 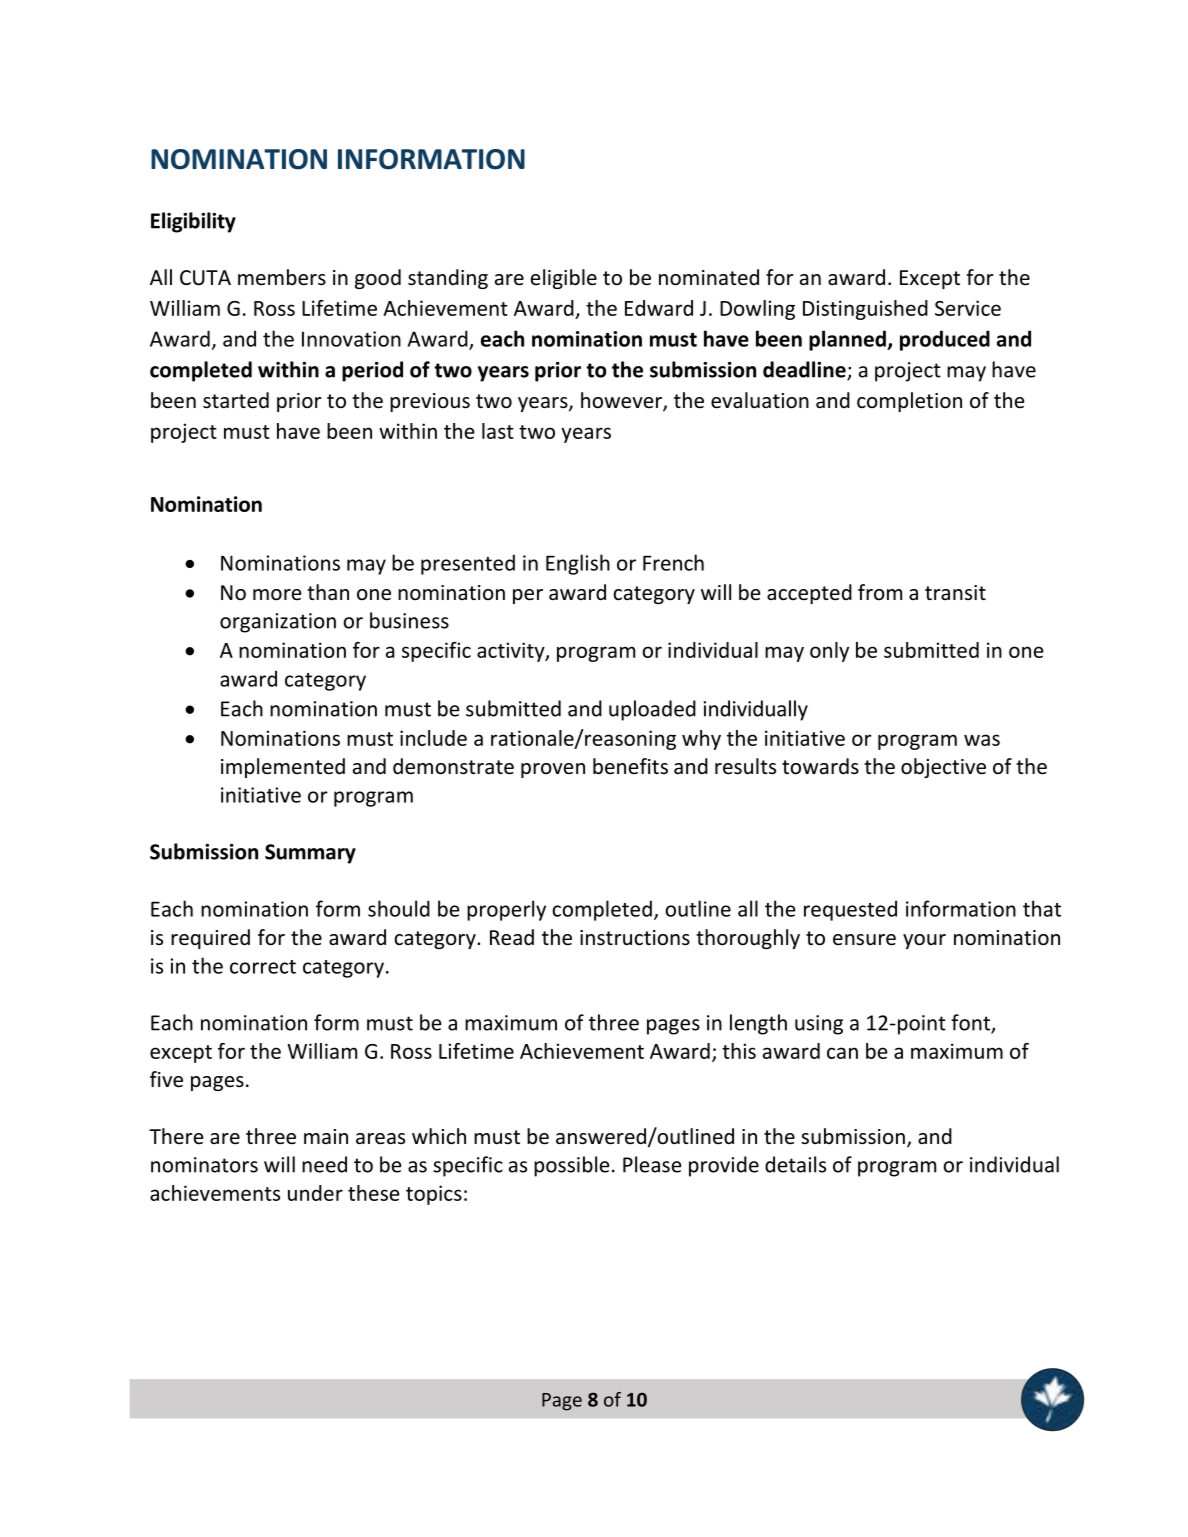 What do you see at coordinates (982, 740) in the image?
I see `was` at bounding box center [982, 740].
